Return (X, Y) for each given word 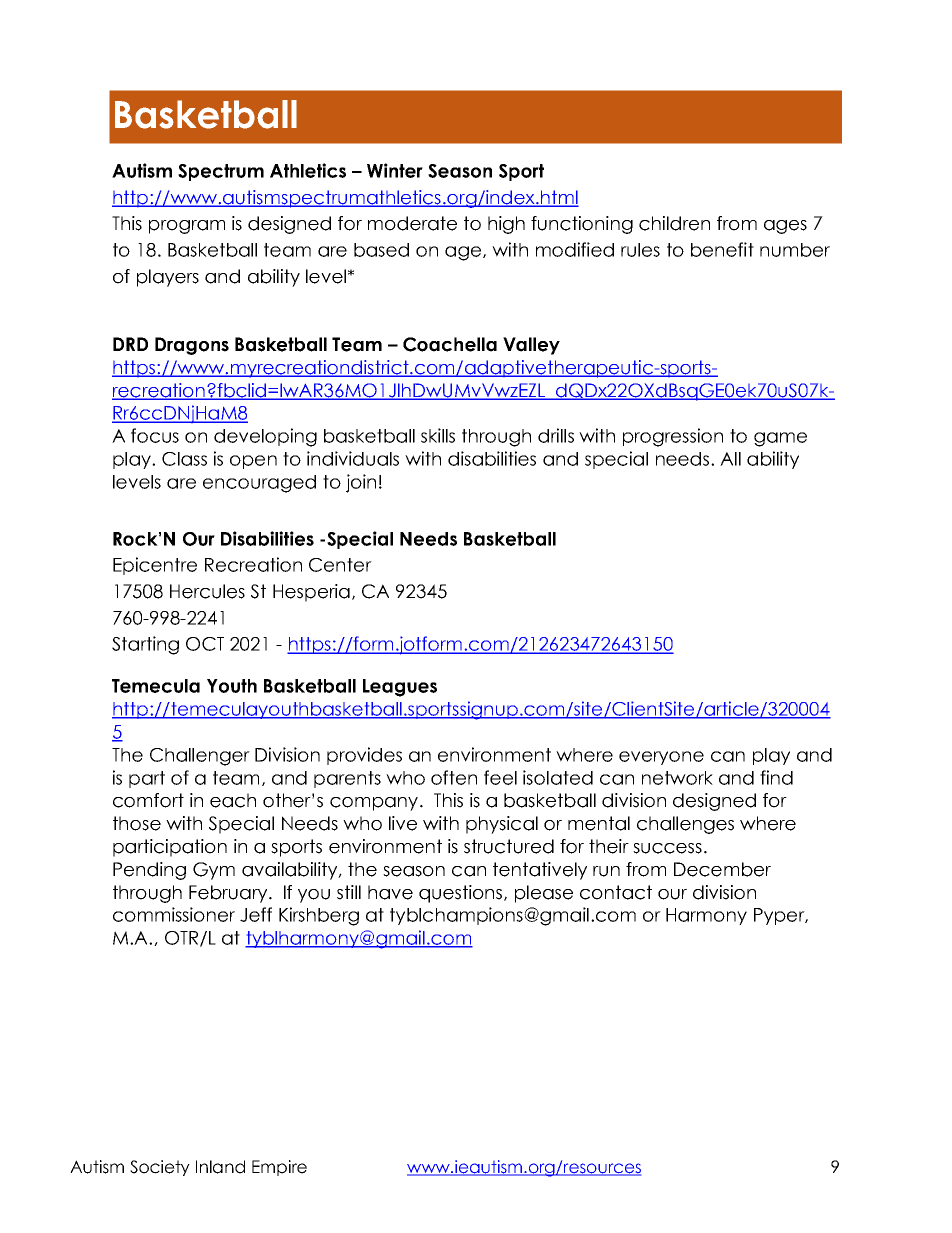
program (187, 227)
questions (462, 894)
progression (673, 437)
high (506, 225)
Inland (220, 1167)
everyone (661, 758)
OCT (205, 644)
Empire (279, 1168)
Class (184, 459)
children (674, 223)
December (722, 869)
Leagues (400, 688)
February (229, 894)
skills (438, 435)
